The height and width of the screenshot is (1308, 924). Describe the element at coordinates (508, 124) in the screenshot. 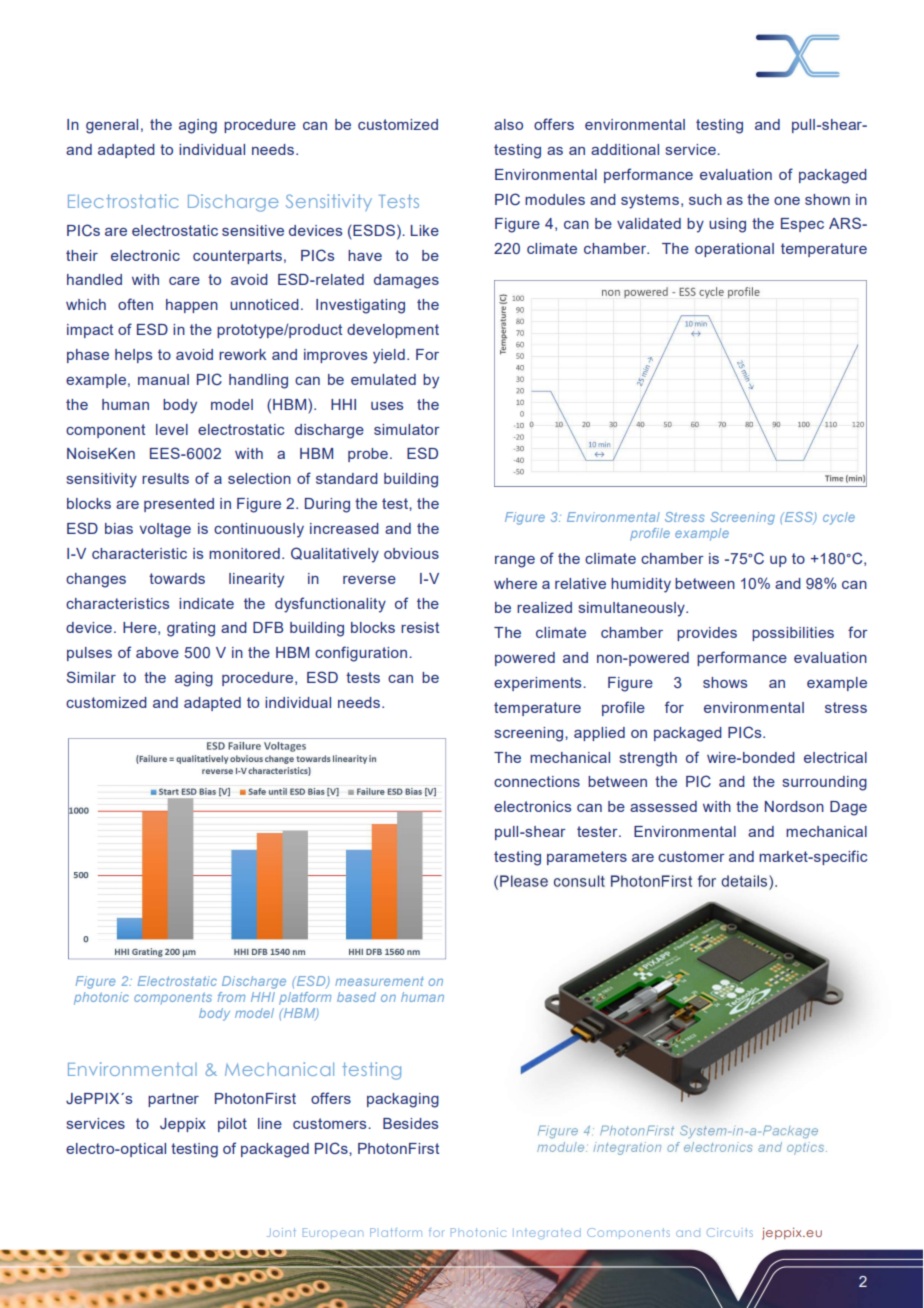

I see `also` at that location.
